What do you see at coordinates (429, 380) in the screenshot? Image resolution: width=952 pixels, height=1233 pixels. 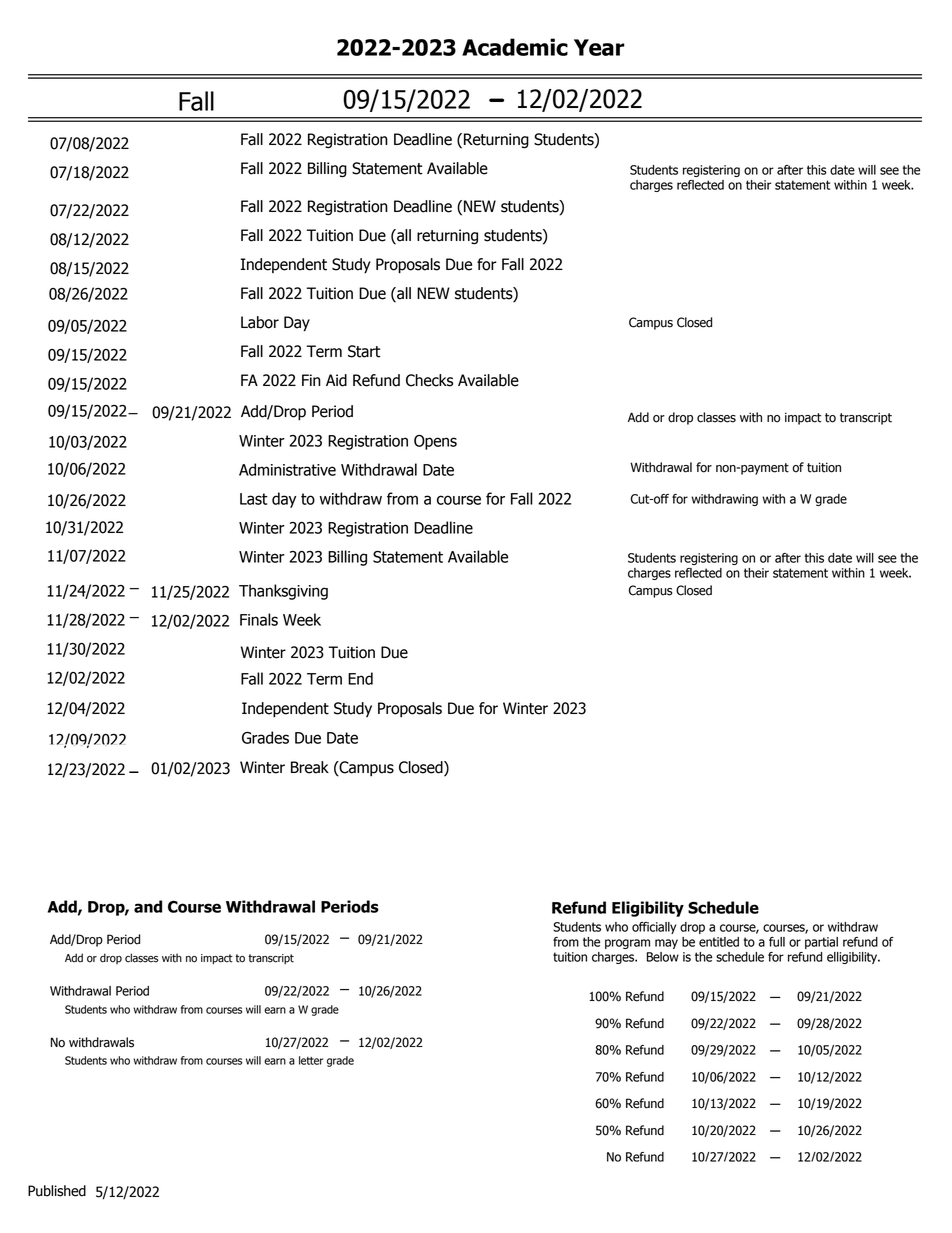 I see `Checks` at bounding box center [429, 380].
